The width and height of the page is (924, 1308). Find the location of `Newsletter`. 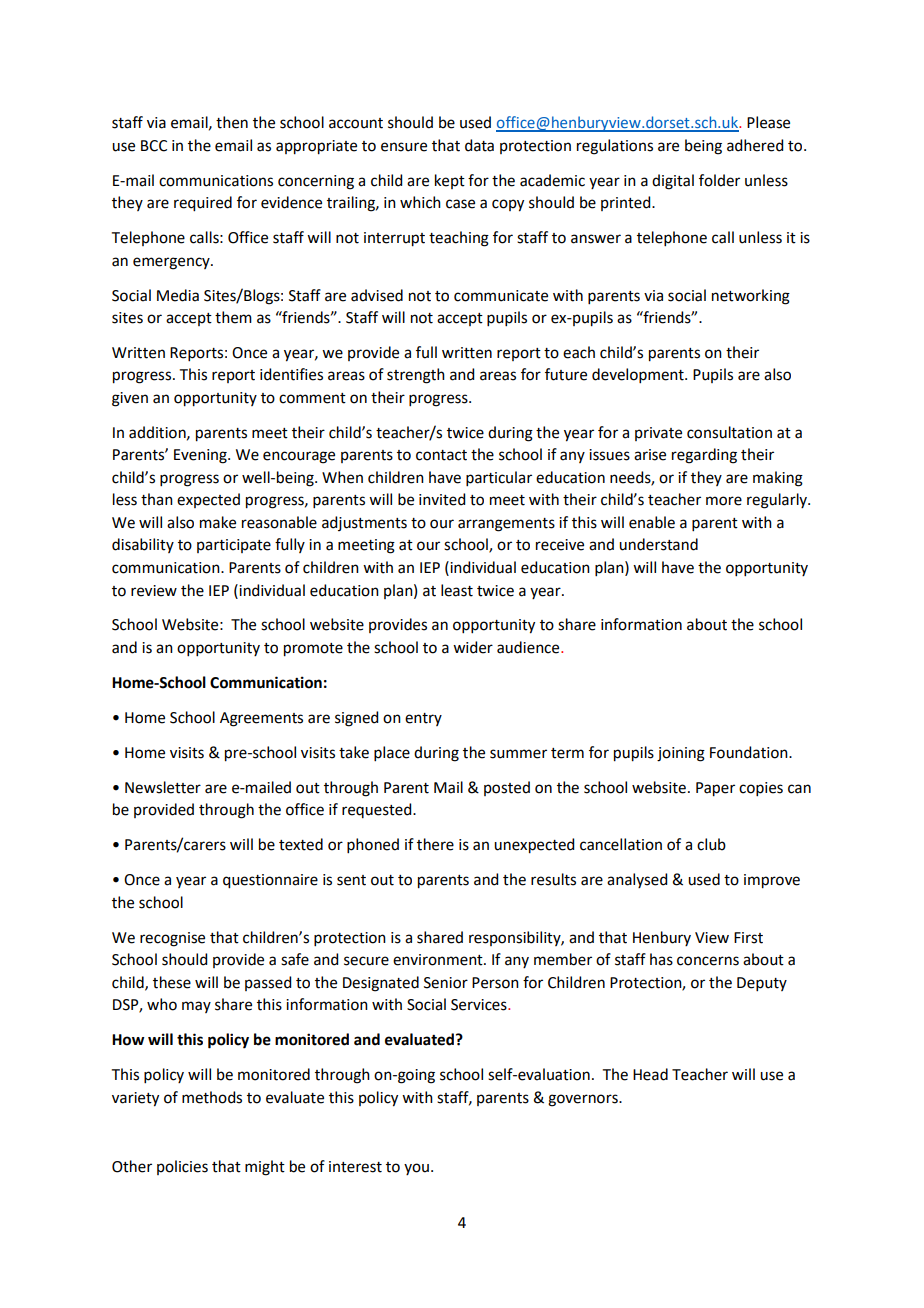

Newsletter is located at coordinates (163, 787).
